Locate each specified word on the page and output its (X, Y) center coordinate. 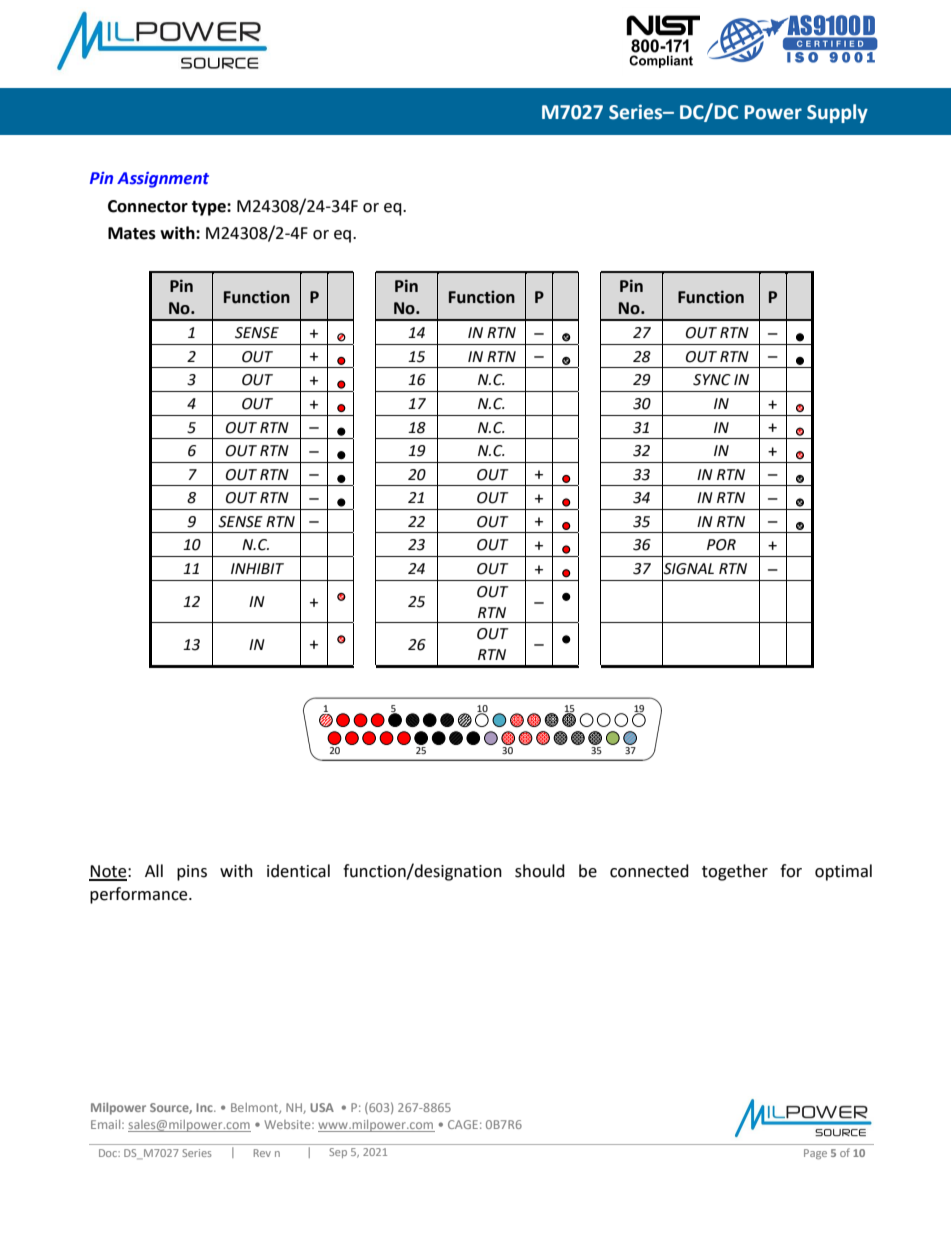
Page (815, 1154)
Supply (837, 113)
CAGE (463, 1124)
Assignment (163, 180)
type (209, 208)
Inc (205, 1107)
